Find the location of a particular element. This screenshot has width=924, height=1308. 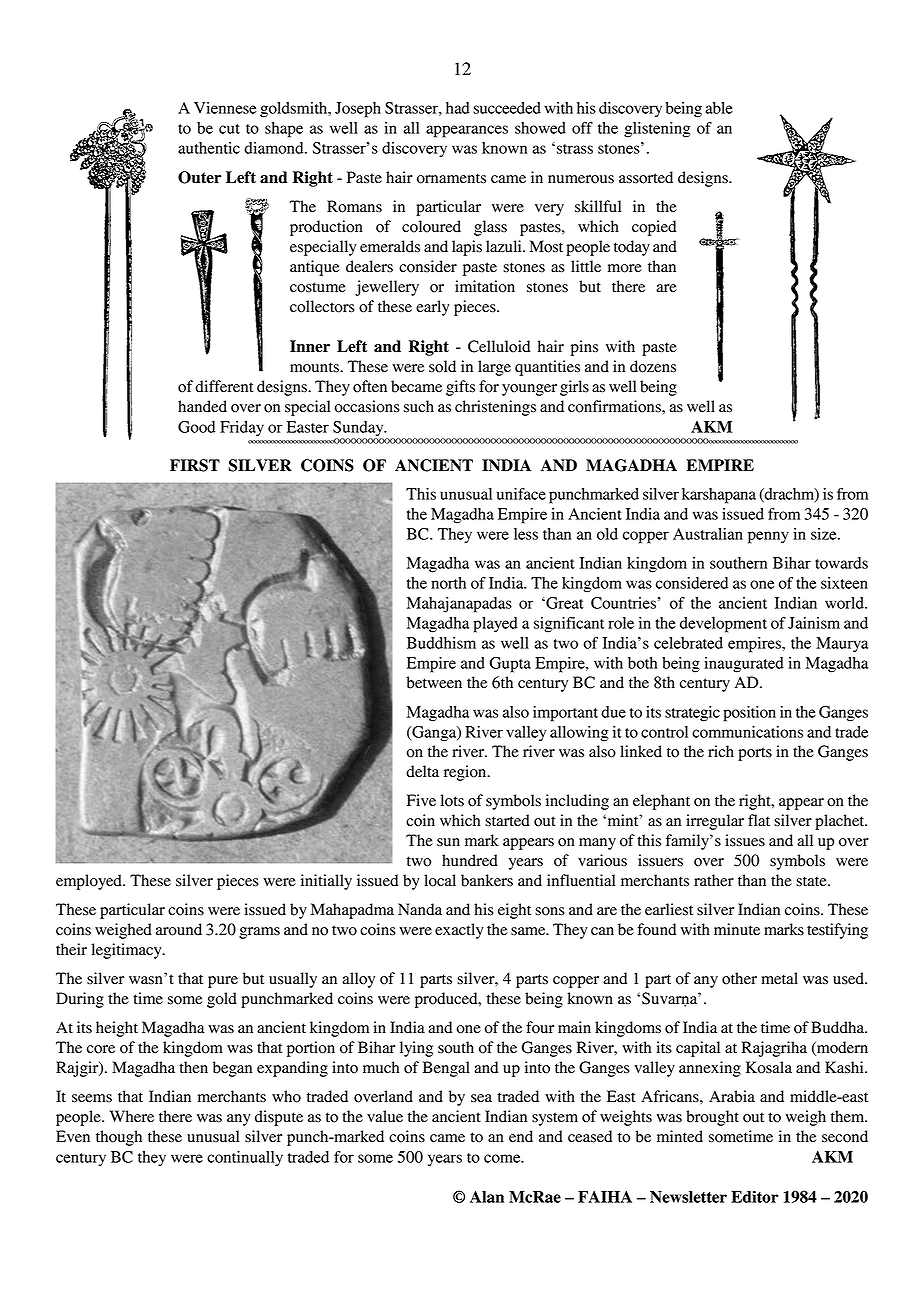

had is located at coordinates (458, 108).
